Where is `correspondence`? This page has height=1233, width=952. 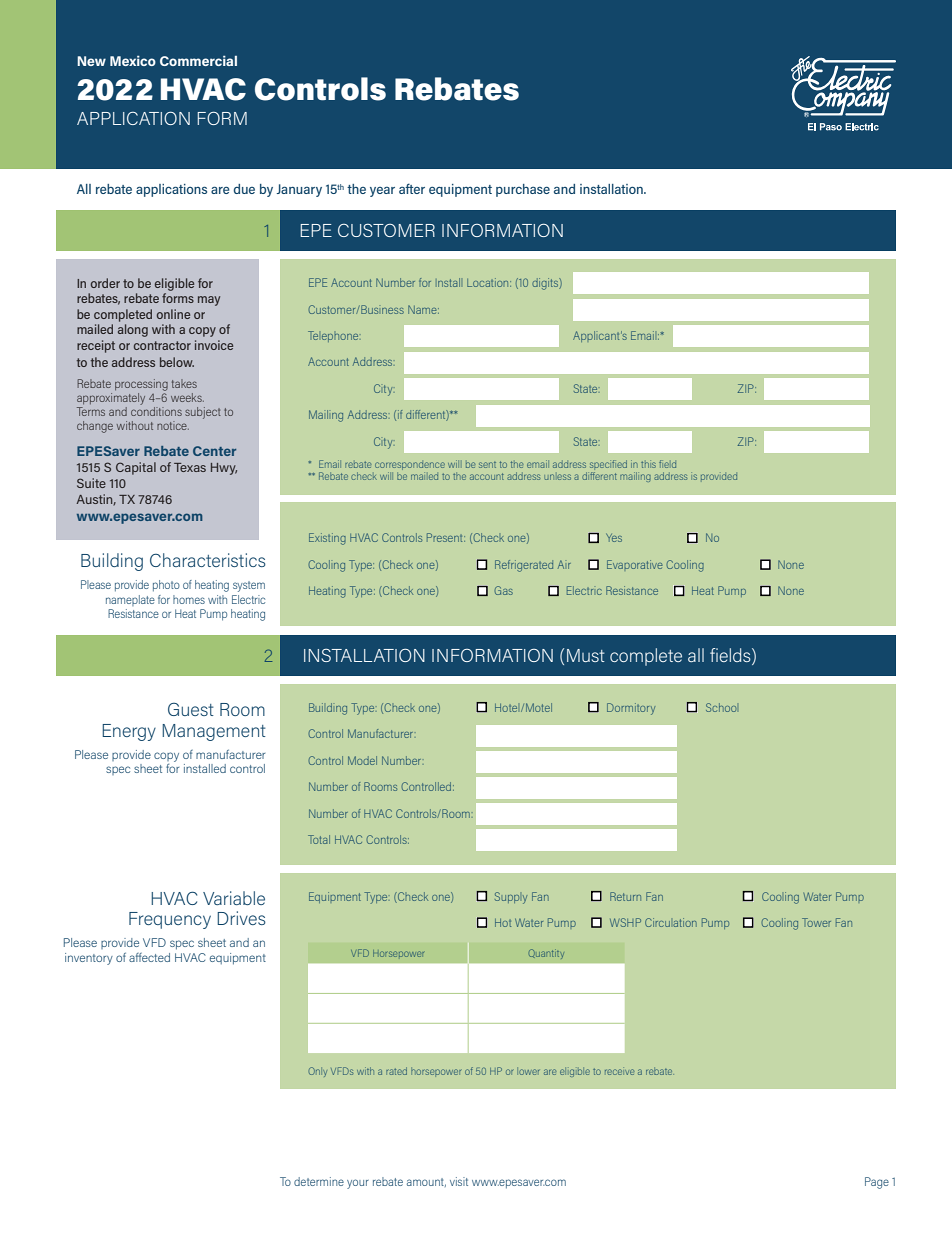 correspondence is located at coordinates (410, 466).
